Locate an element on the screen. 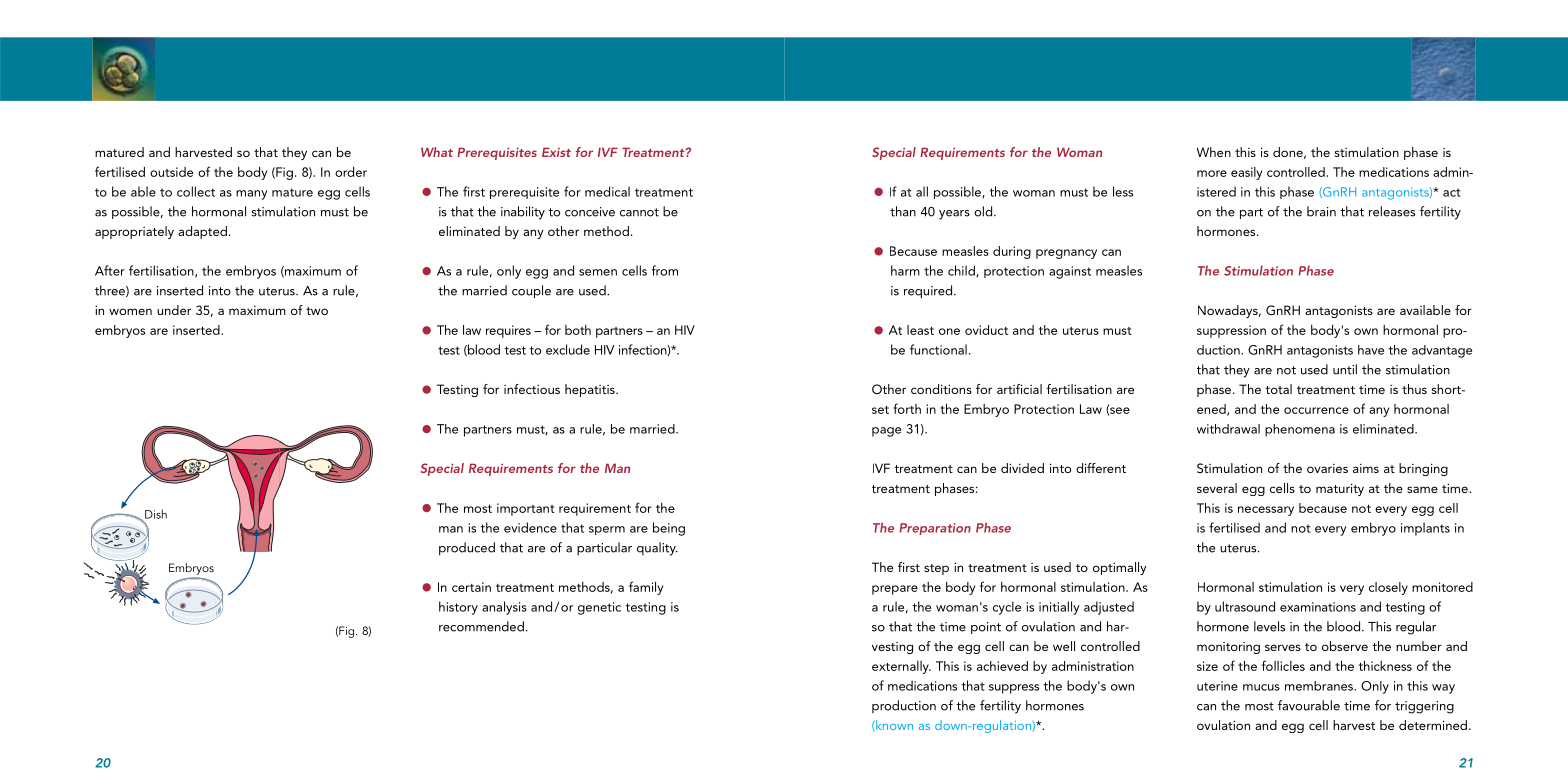  page is located at coordinates (886, 432).
